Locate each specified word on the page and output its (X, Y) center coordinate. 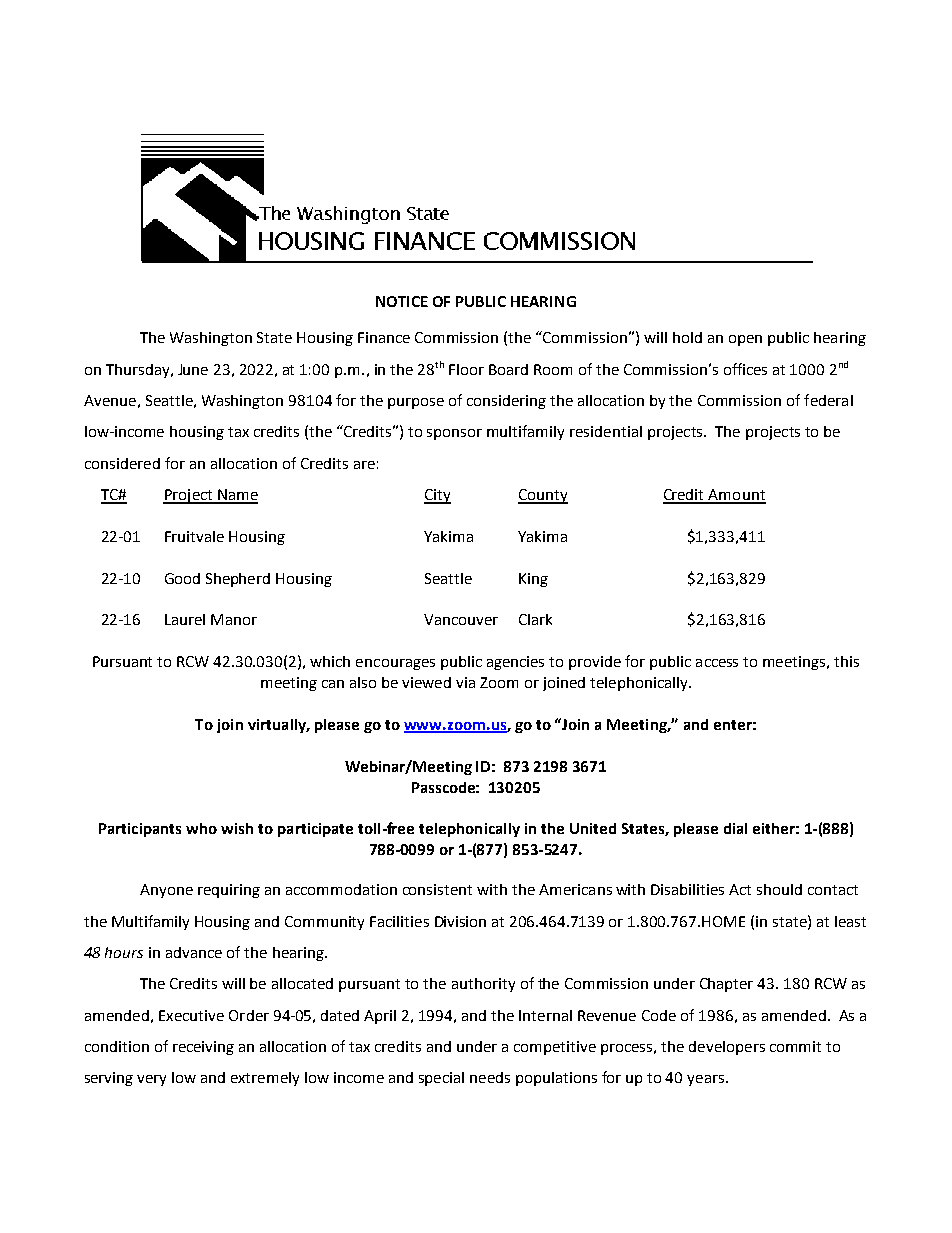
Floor (466, 369)
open (745, 340)
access (717, 663)
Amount (736, 496)
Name (237, 496)
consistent (437, 889)
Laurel (185, 619)
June (193, 369)
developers (727, 1048)
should (779, 889)
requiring (229, 891)
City (437, 496)
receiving (203, 1048)
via (465, 682)
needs (490, 1077)
